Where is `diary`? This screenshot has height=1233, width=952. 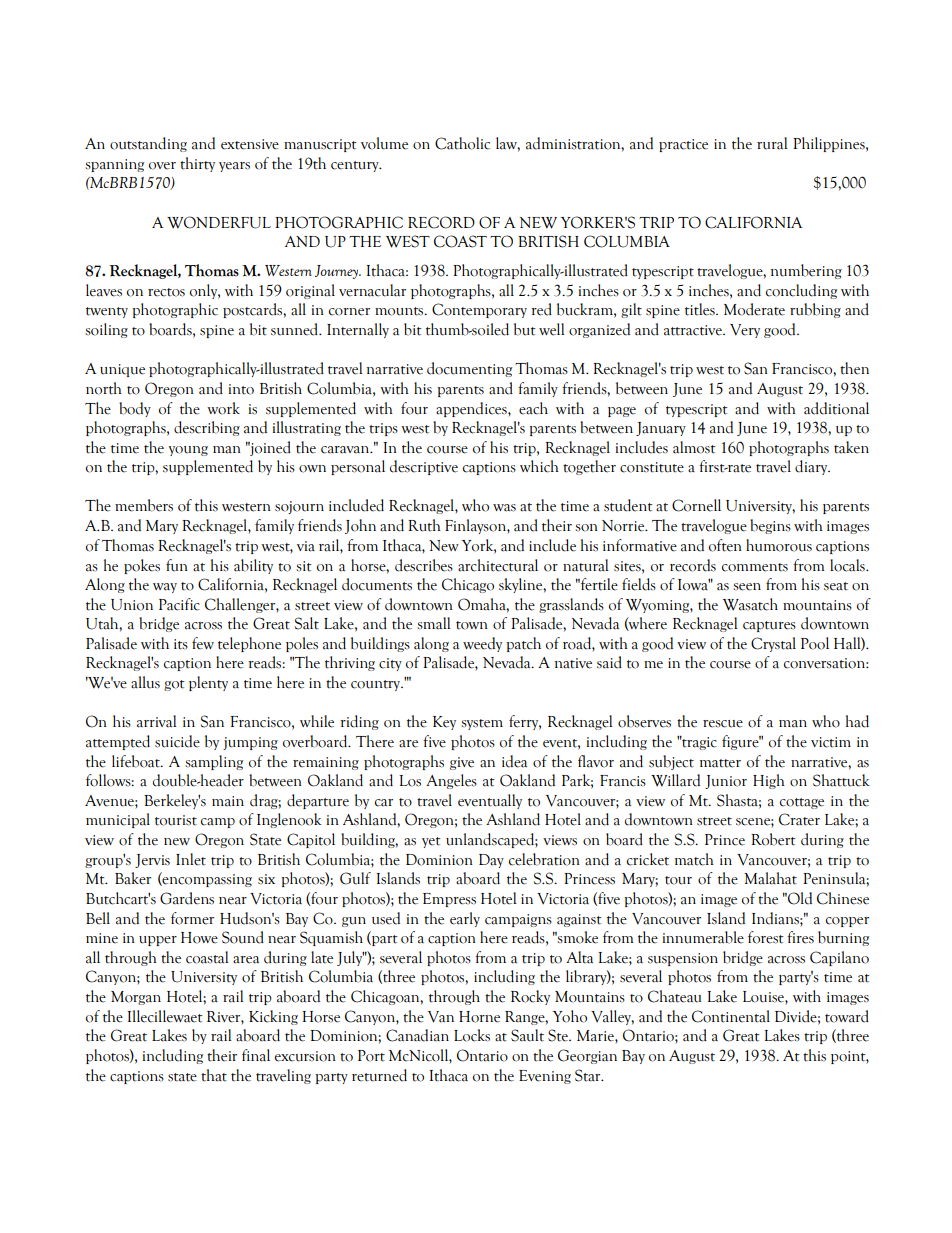 diary is located at coordinates (812, 467).
